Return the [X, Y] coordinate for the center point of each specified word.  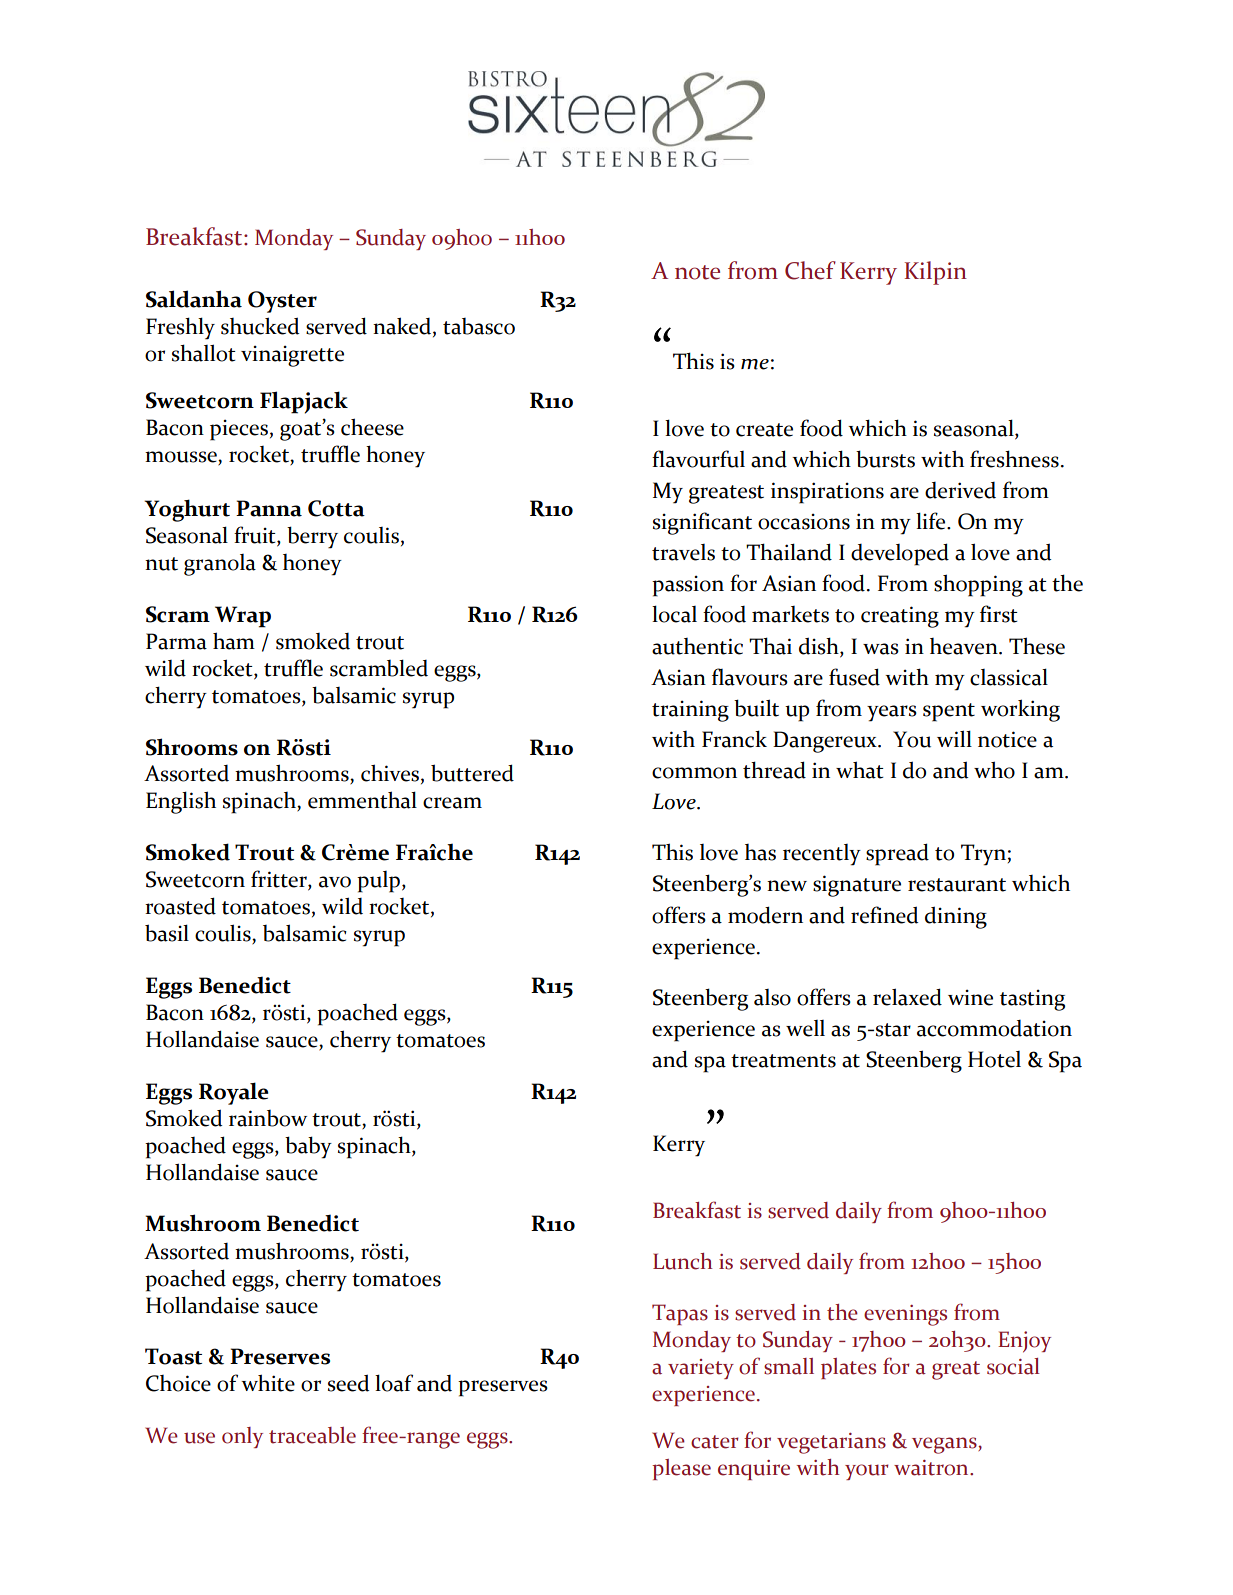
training [690, 711]
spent [949, 712]
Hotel [994, 1059]
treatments [783, 1061]
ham [234, 641]
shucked [260, 326]
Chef [810, 270]
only [242, 1437]
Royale [234, 1093]
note [697, 272]
